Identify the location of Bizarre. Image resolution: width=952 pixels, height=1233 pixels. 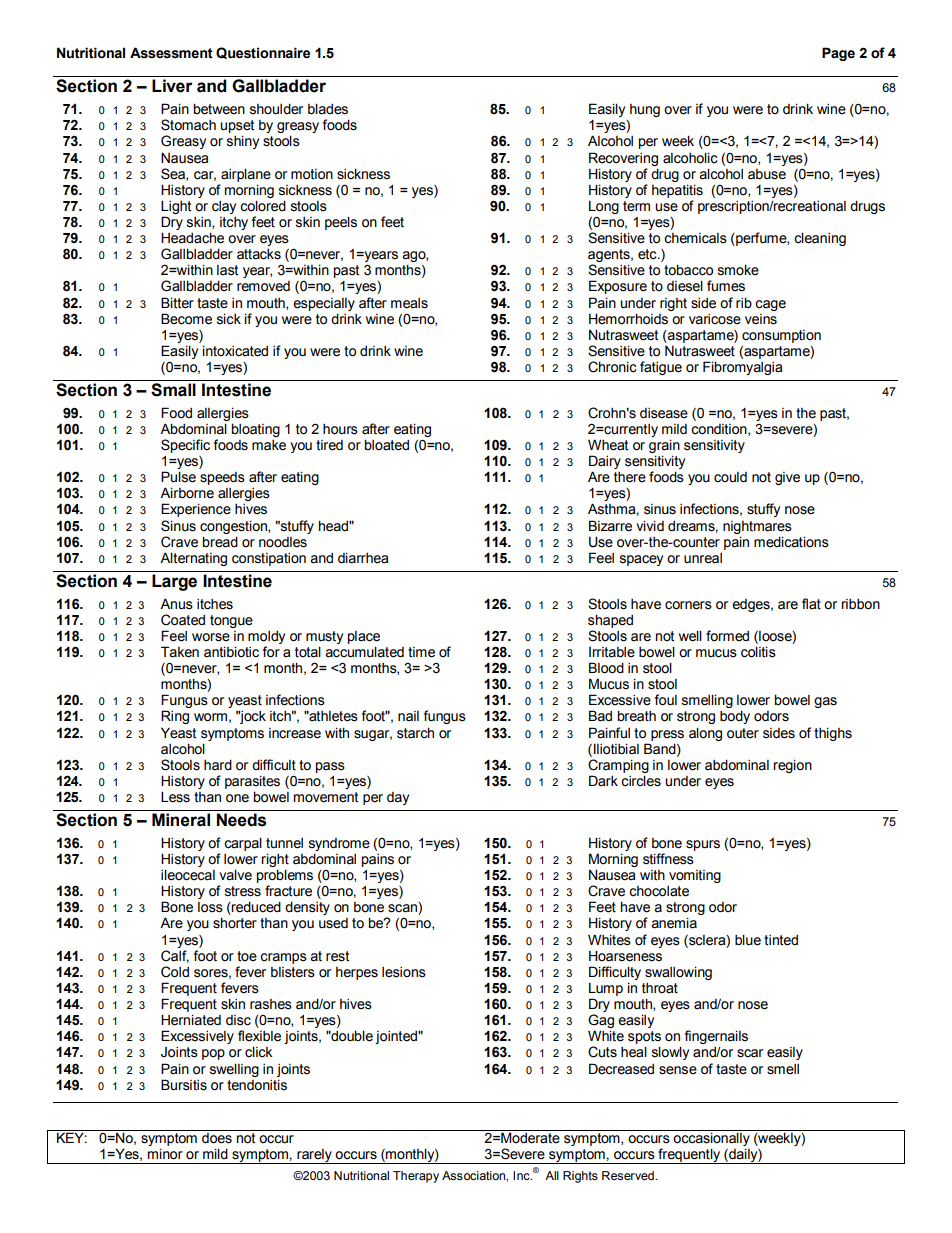
(610, 526).
